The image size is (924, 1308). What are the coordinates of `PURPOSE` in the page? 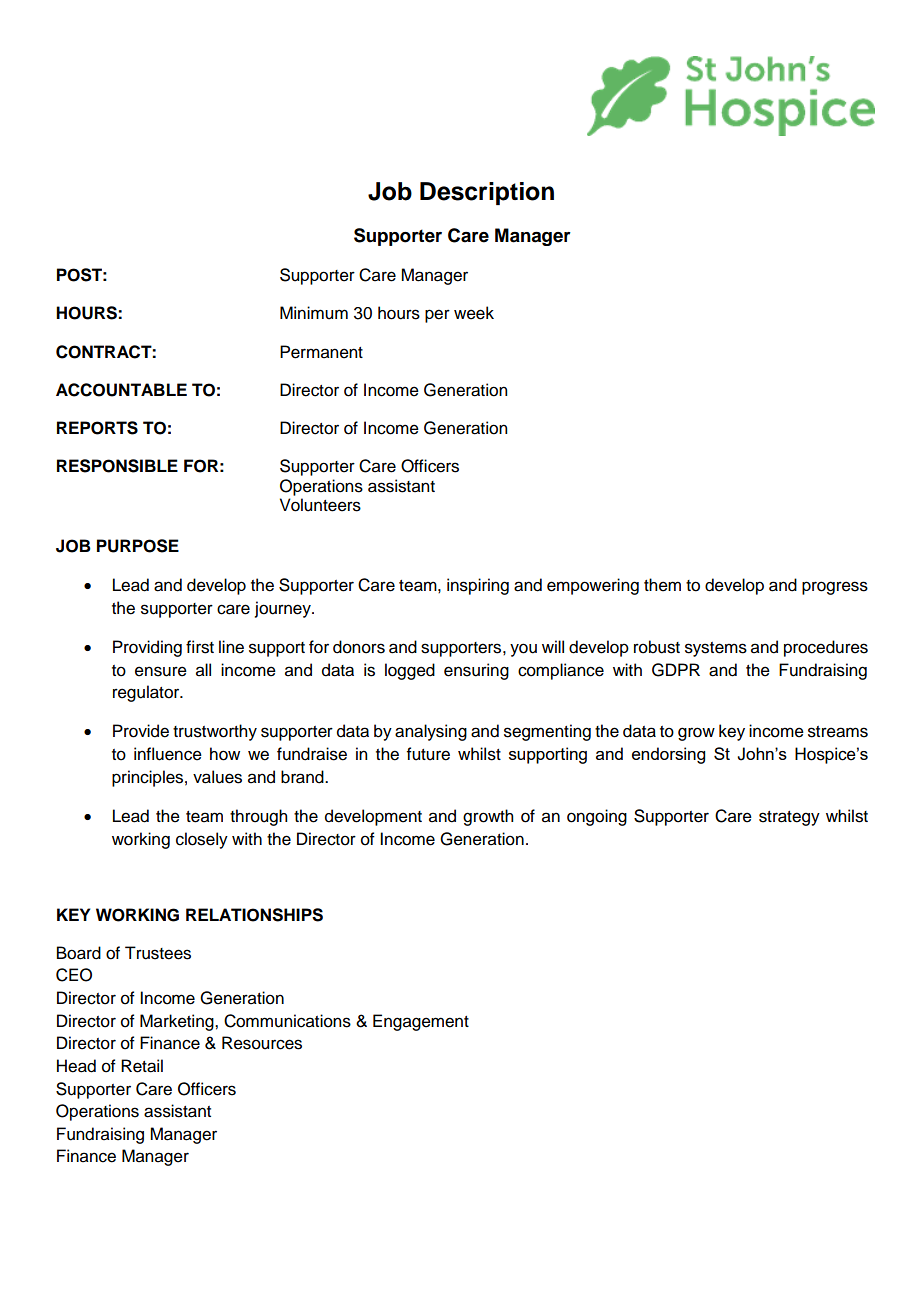 It's located at (138, 546).
